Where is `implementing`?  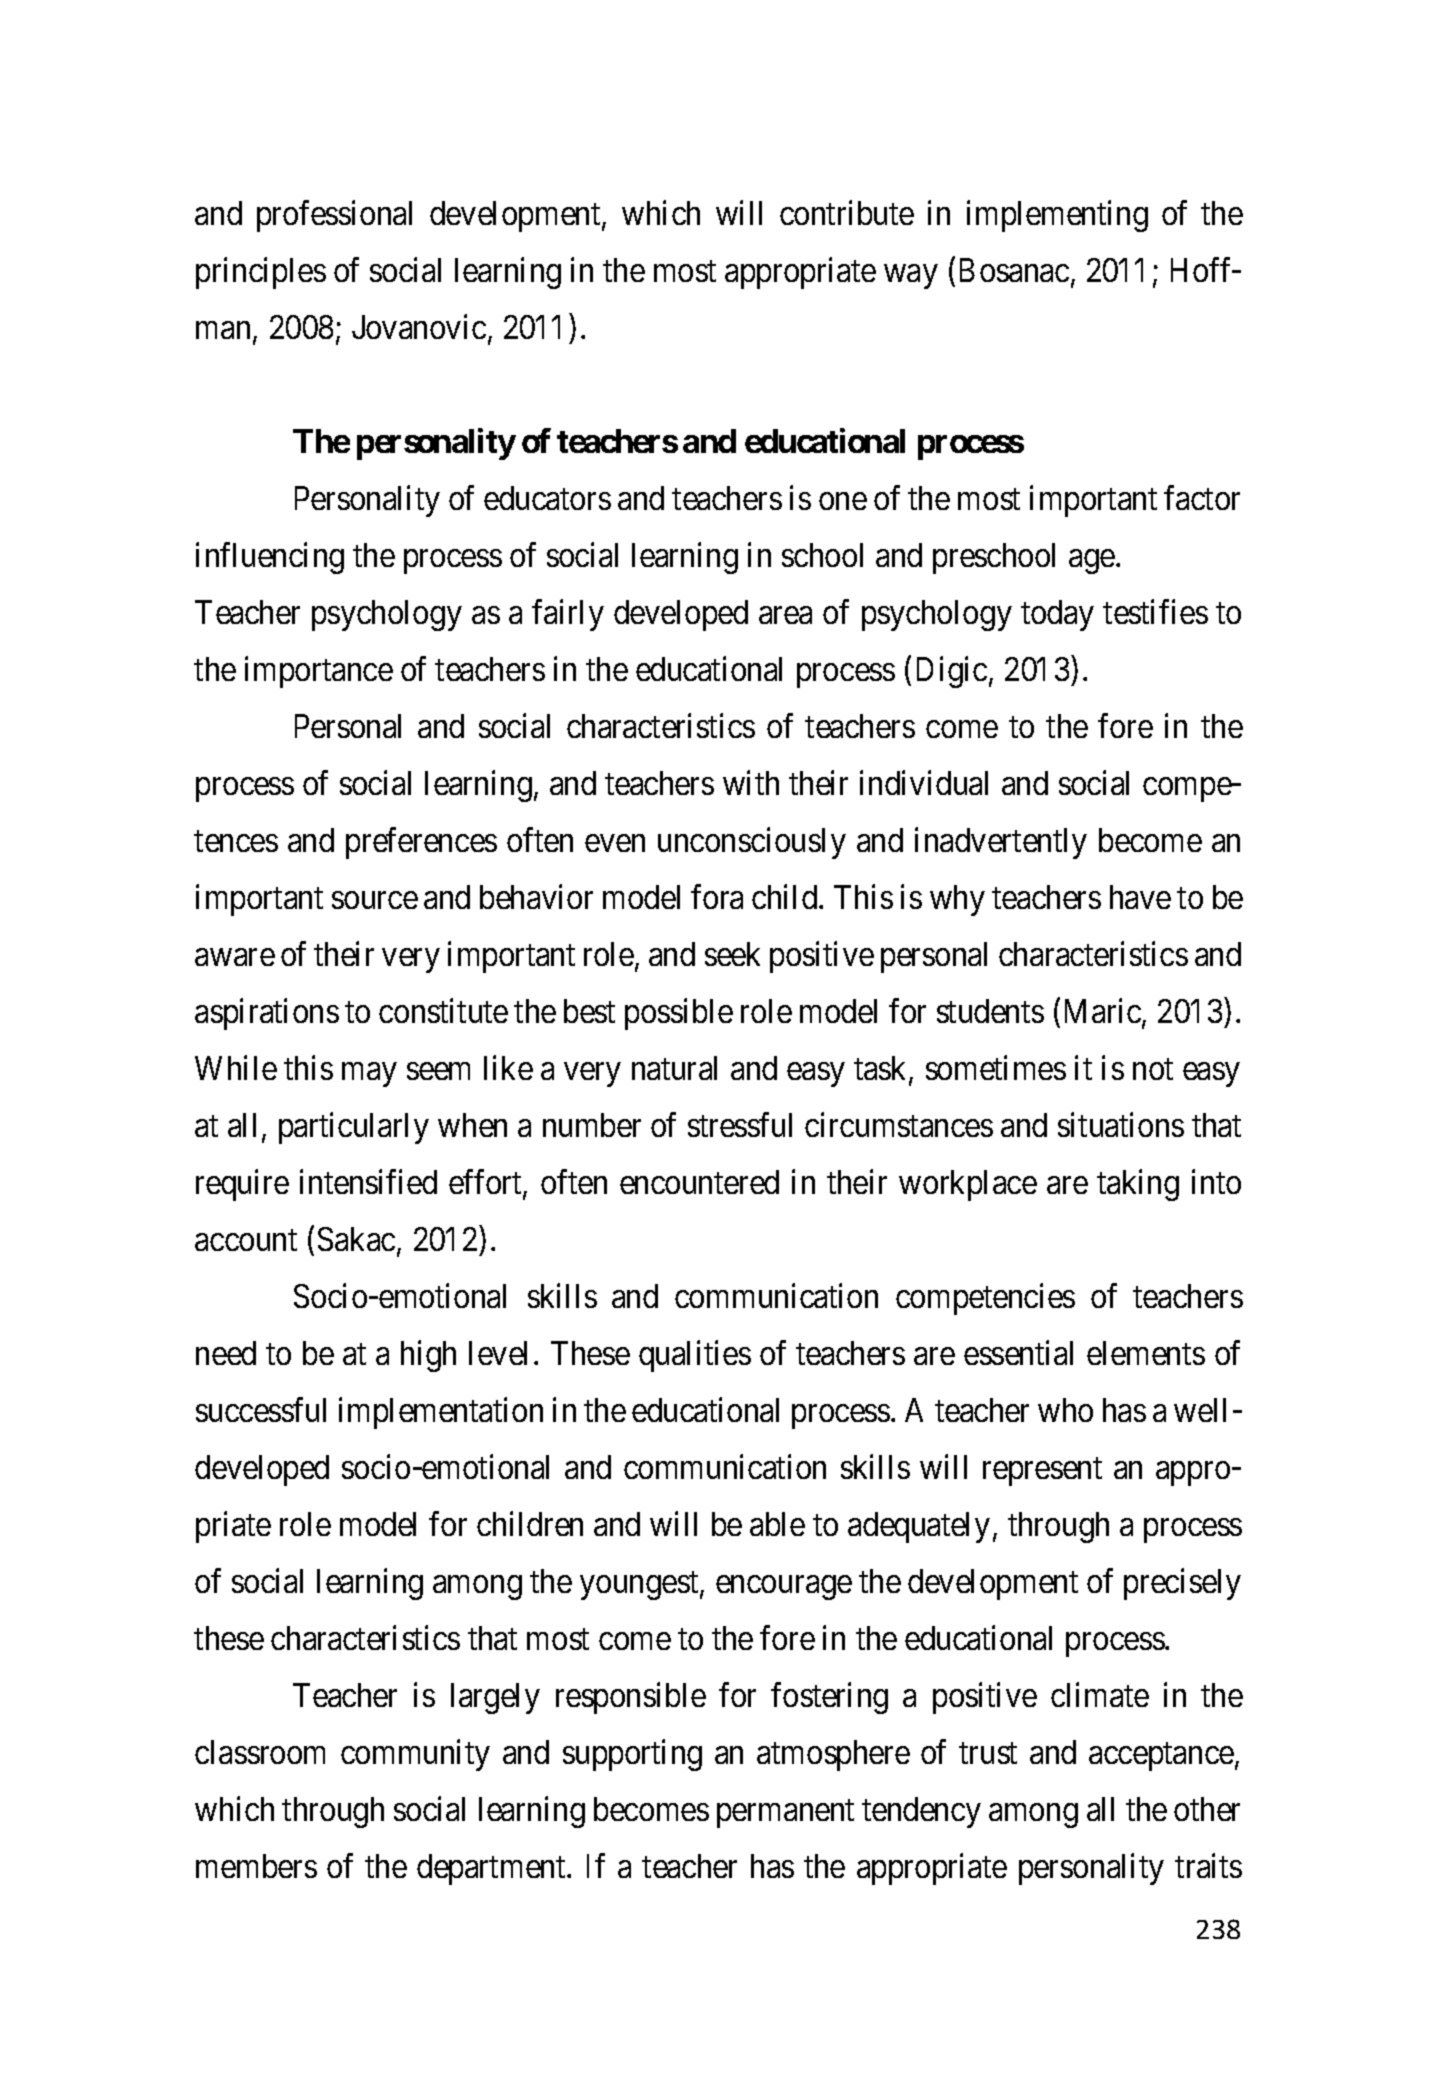 implementing is located at coordinates (1057, 216).
